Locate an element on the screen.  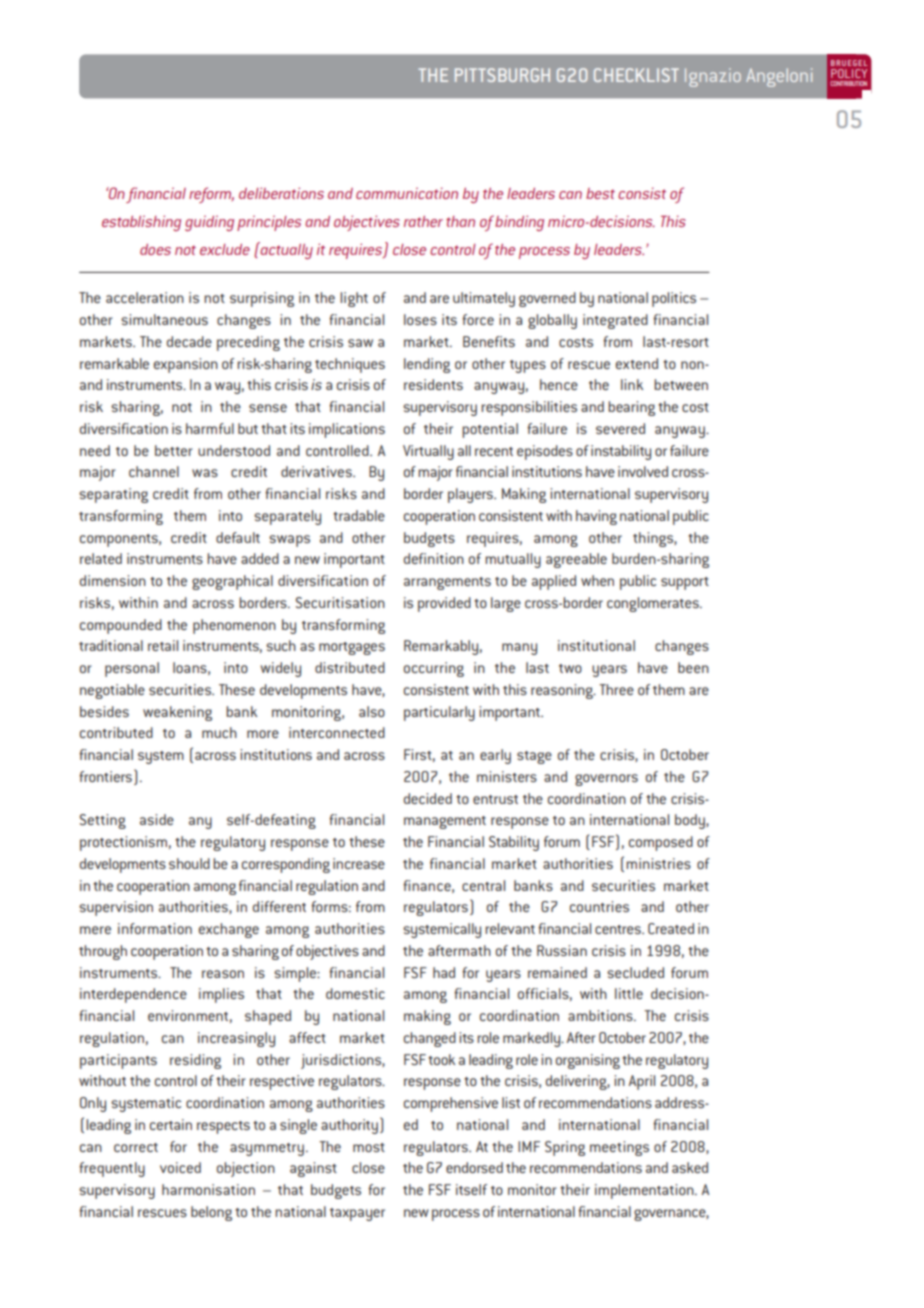
information is located at coordinates (155, 928).
